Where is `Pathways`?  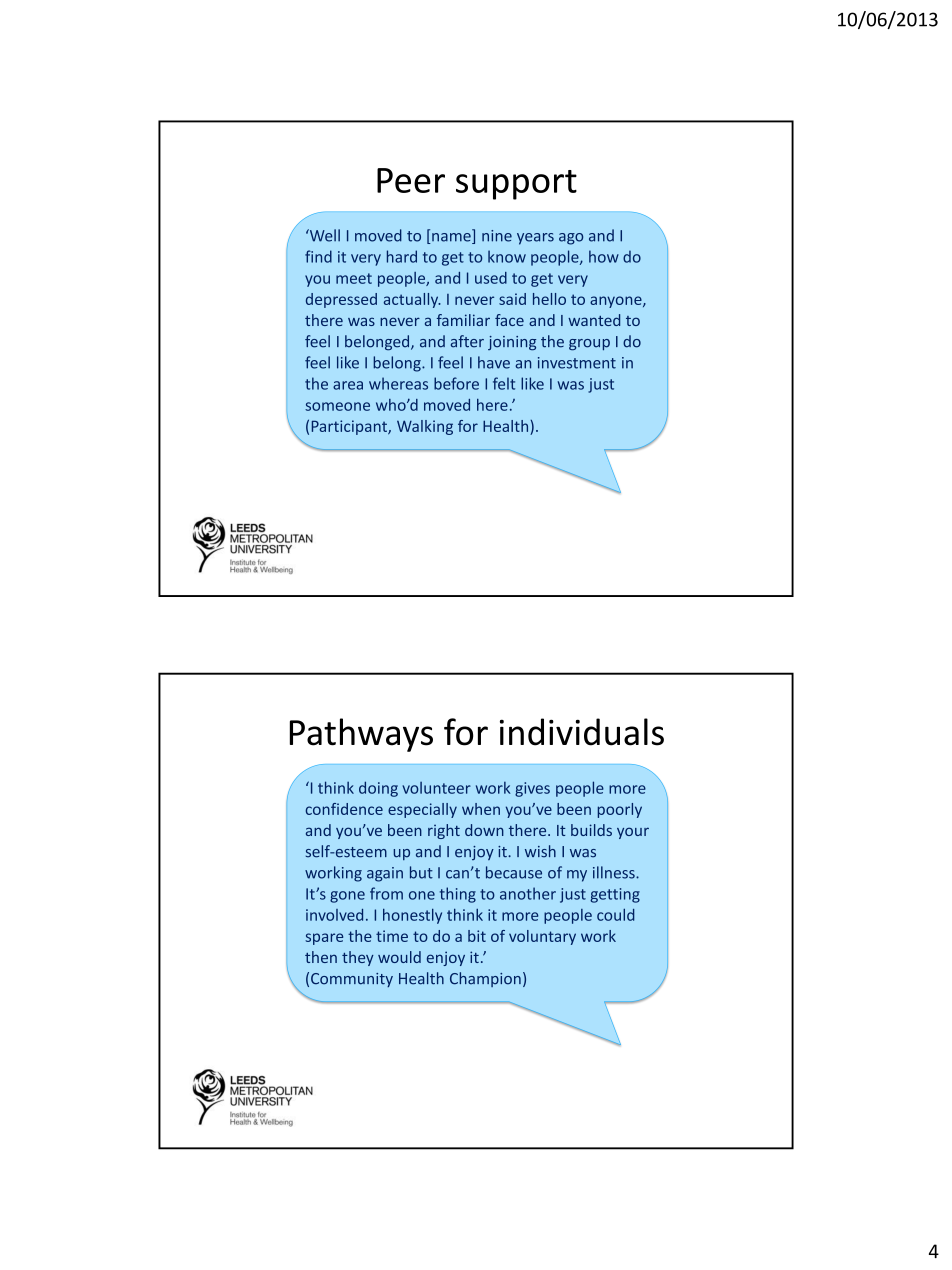 Pathways is located at coordinates (361, 735).
